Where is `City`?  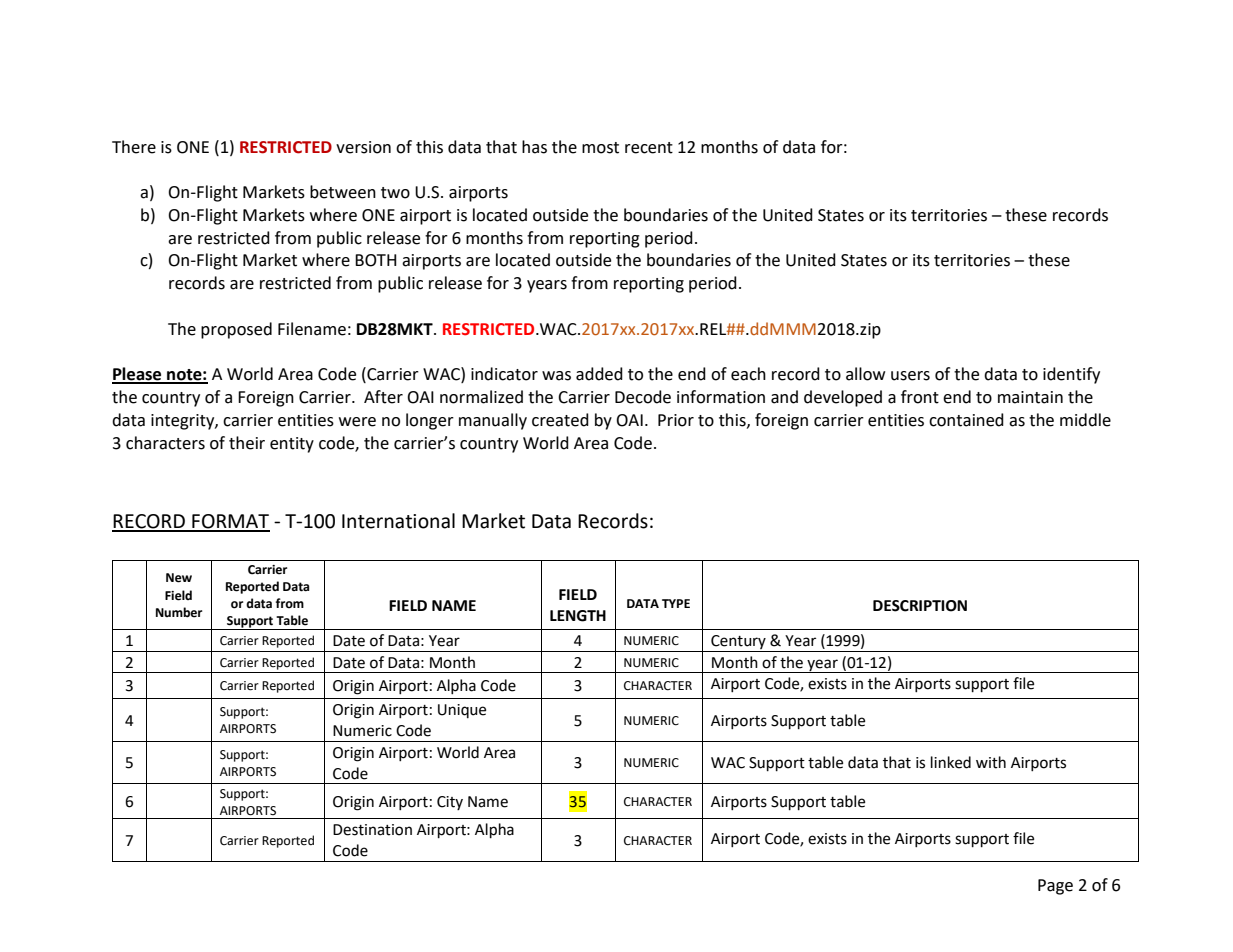
City is located at coordinates (450, 803).
